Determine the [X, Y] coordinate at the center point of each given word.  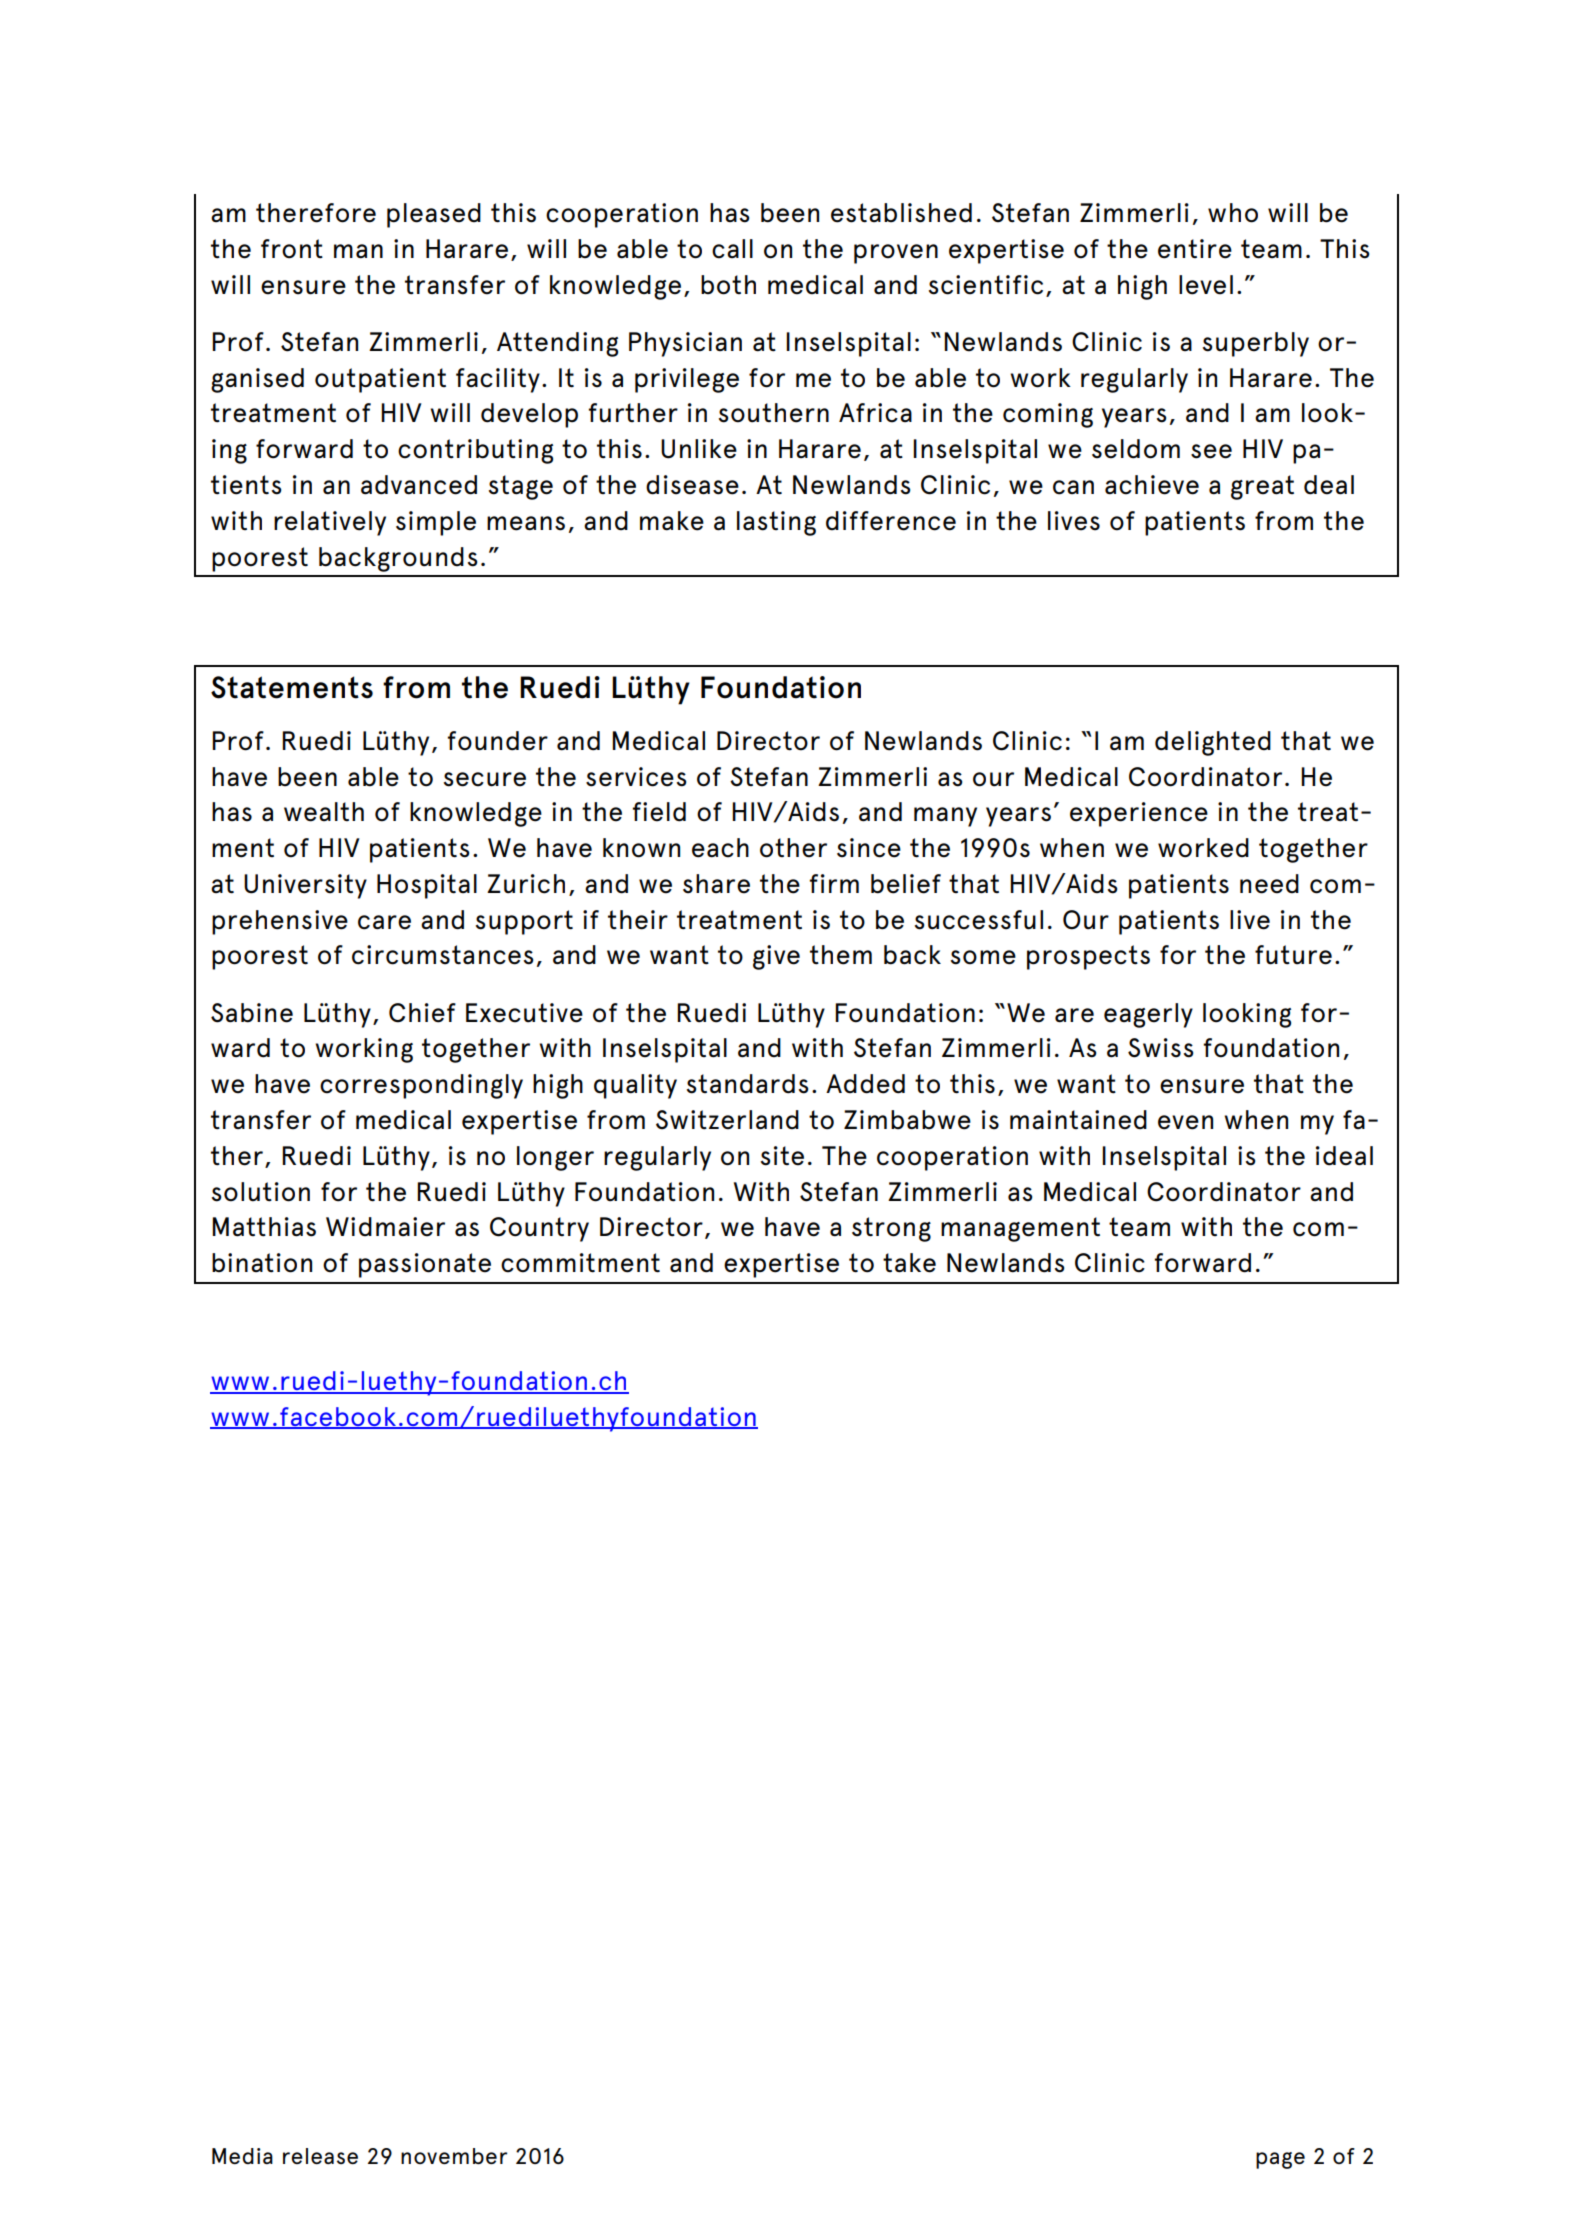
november [454, 2156]
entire [1195, 249]
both [728, 285]
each [720, 848]
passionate [425, 1265]
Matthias [264, 1227]
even [1185, 1122]
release [320, 2156]
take [909, 1263]
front [292, 249]
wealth [324, 812]
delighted [1213, 743]
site [782, 1156]
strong [891, 1229]
